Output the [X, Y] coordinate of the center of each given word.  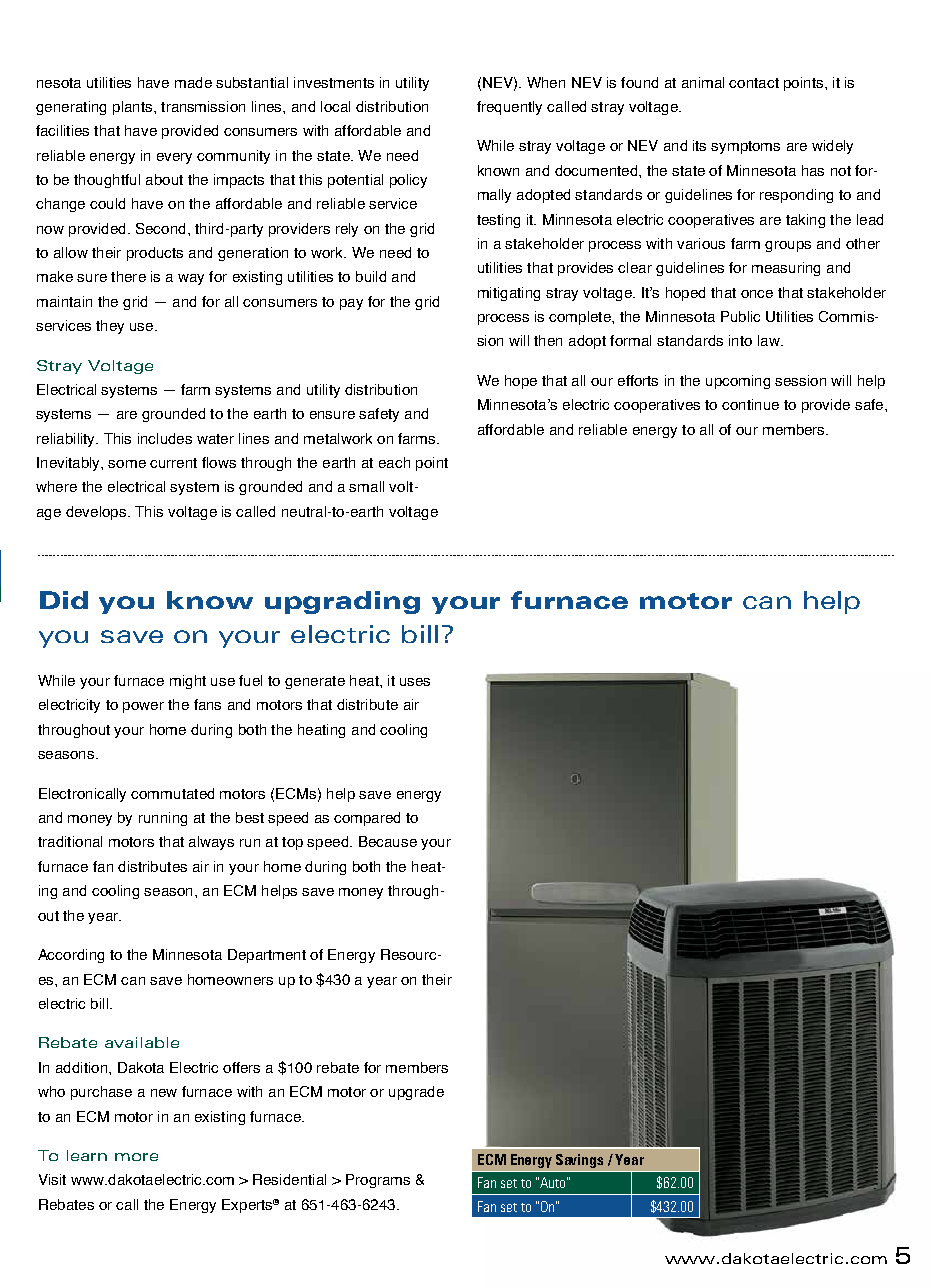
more [136, 1157]
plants [134, 108]
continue [750, 404]
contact [754, 83]
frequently [509, 108]
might [188, 682]
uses [415, 682]
